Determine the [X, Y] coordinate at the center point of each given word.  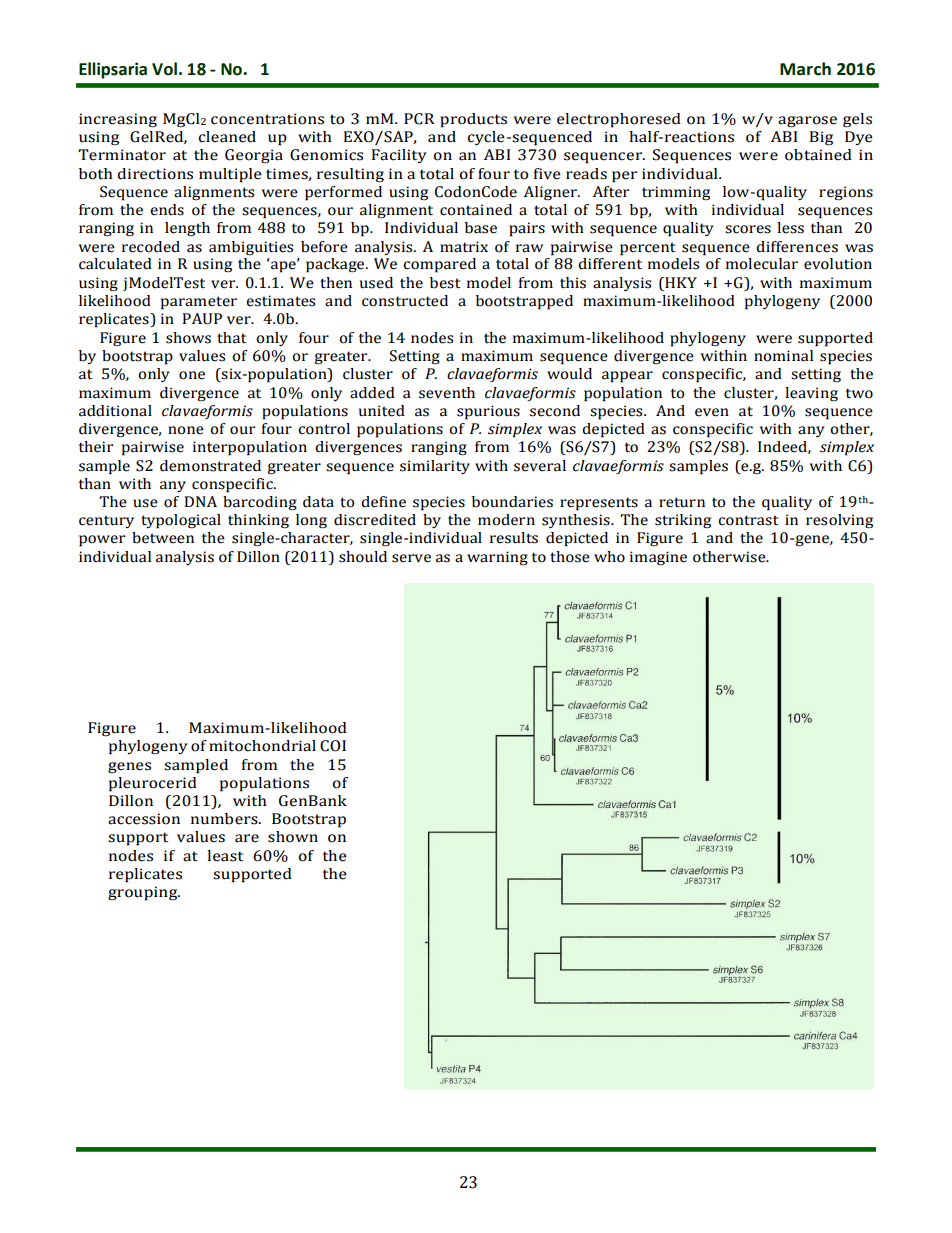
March [805, 69]
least [225, 856]
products [473, 120]
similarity [435, 467]
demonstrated [210, 466]
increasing [118, 120]
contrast [748, 520]
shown [293, 837]
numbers [225, 819]
